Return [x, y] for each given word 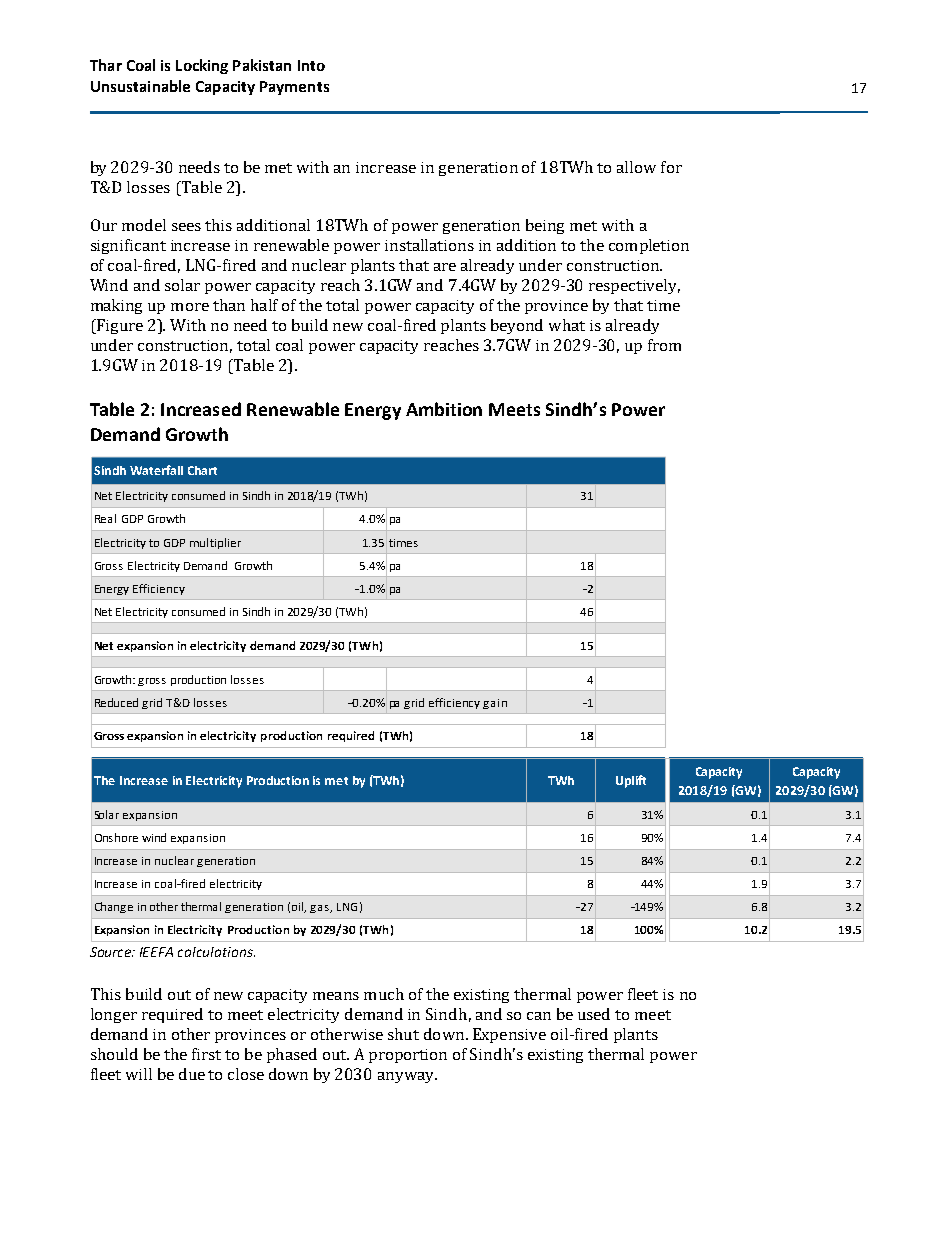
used [594, 1014]
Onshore [116, 837]
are [445, 267]
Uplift [631, 781]
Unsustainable [140, 86]
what [567, 325]
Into [311, 65]
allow [636, 167]
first [206, 1054]
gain [495, 704]
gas [320, 909]
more [190, 307]
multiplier [215, 543]
